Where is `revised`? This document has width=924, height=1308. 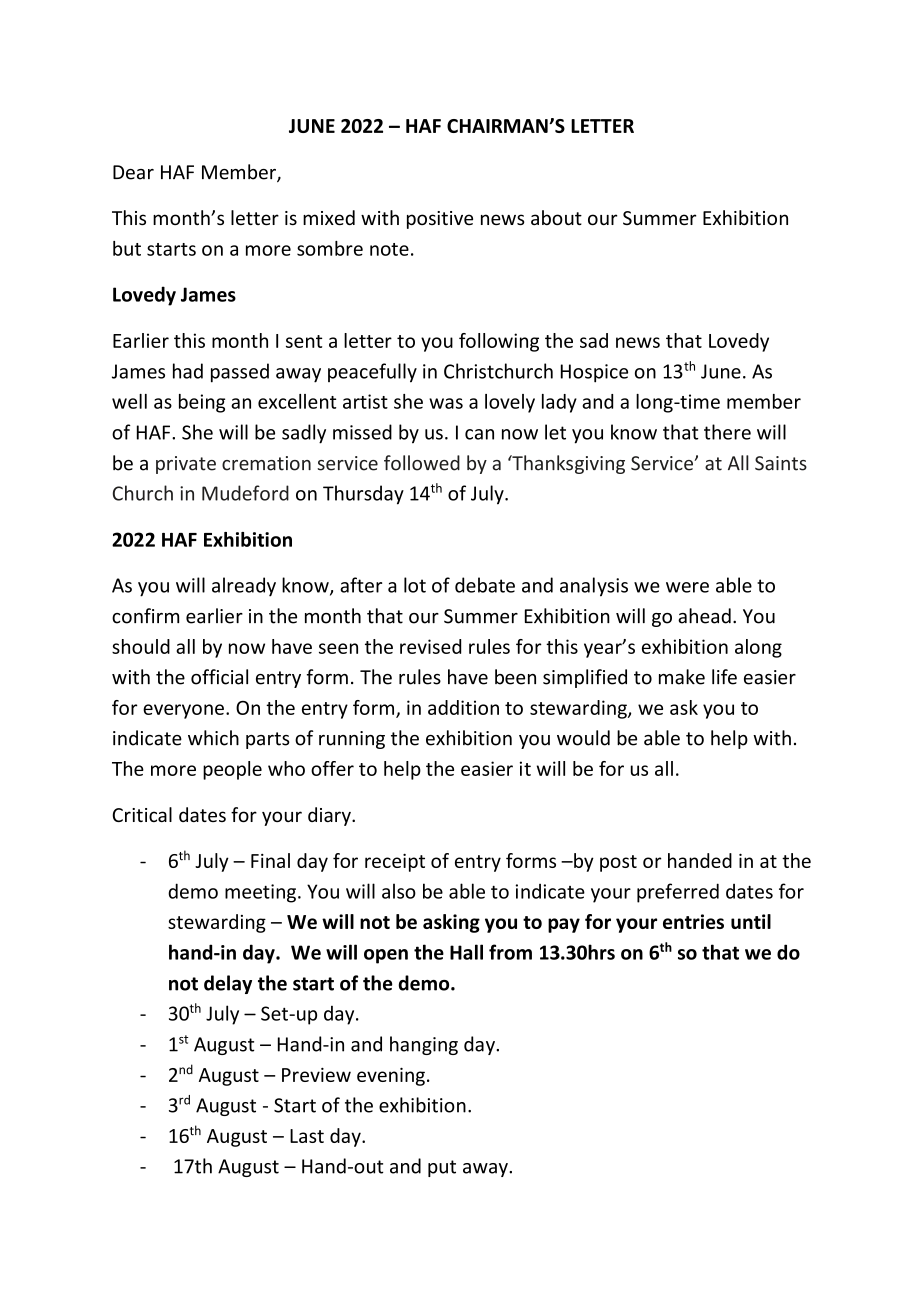
revised is located at coordinates (430, 646).
